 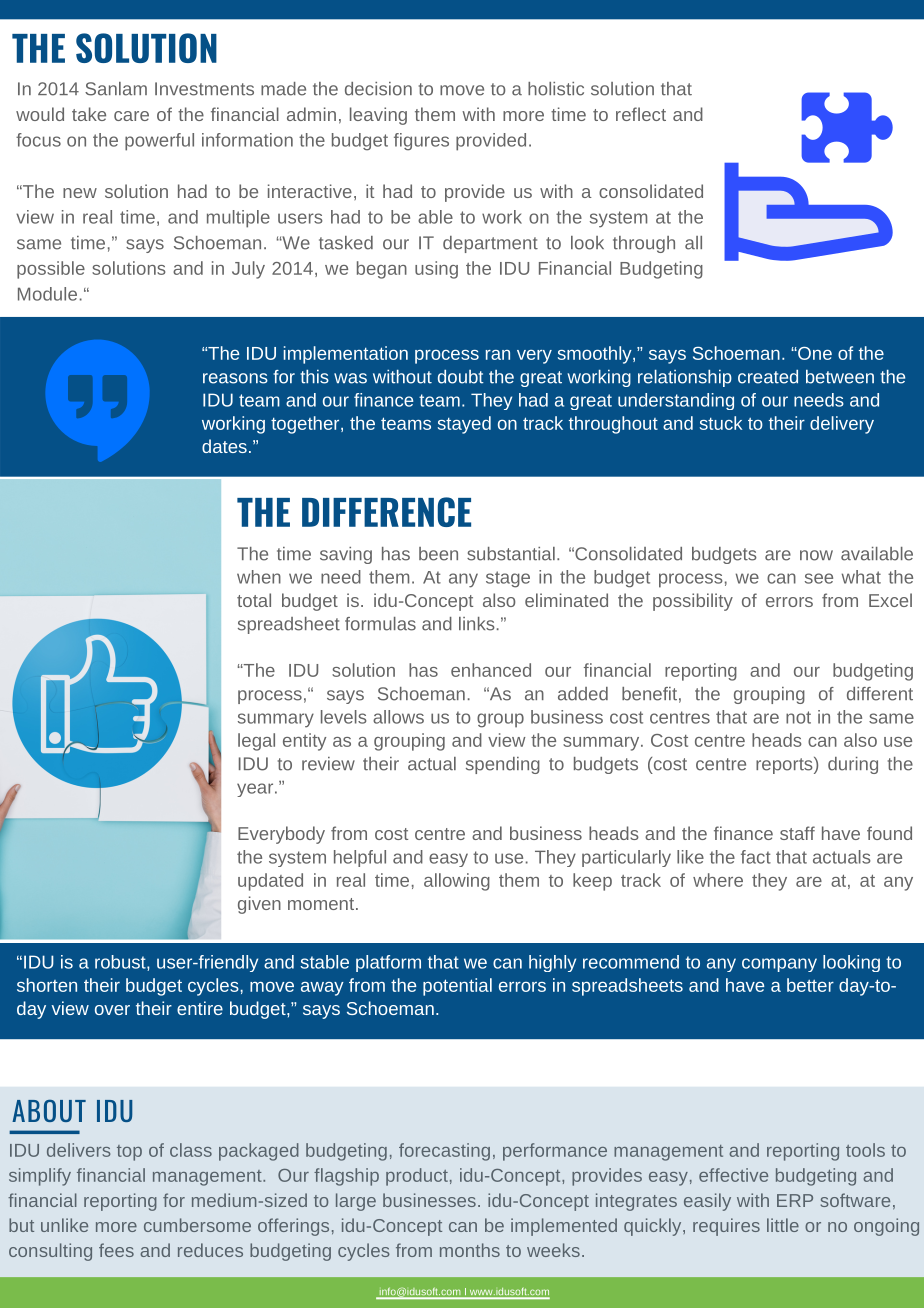 I want to click on potential, so click(x=457, y=987).
